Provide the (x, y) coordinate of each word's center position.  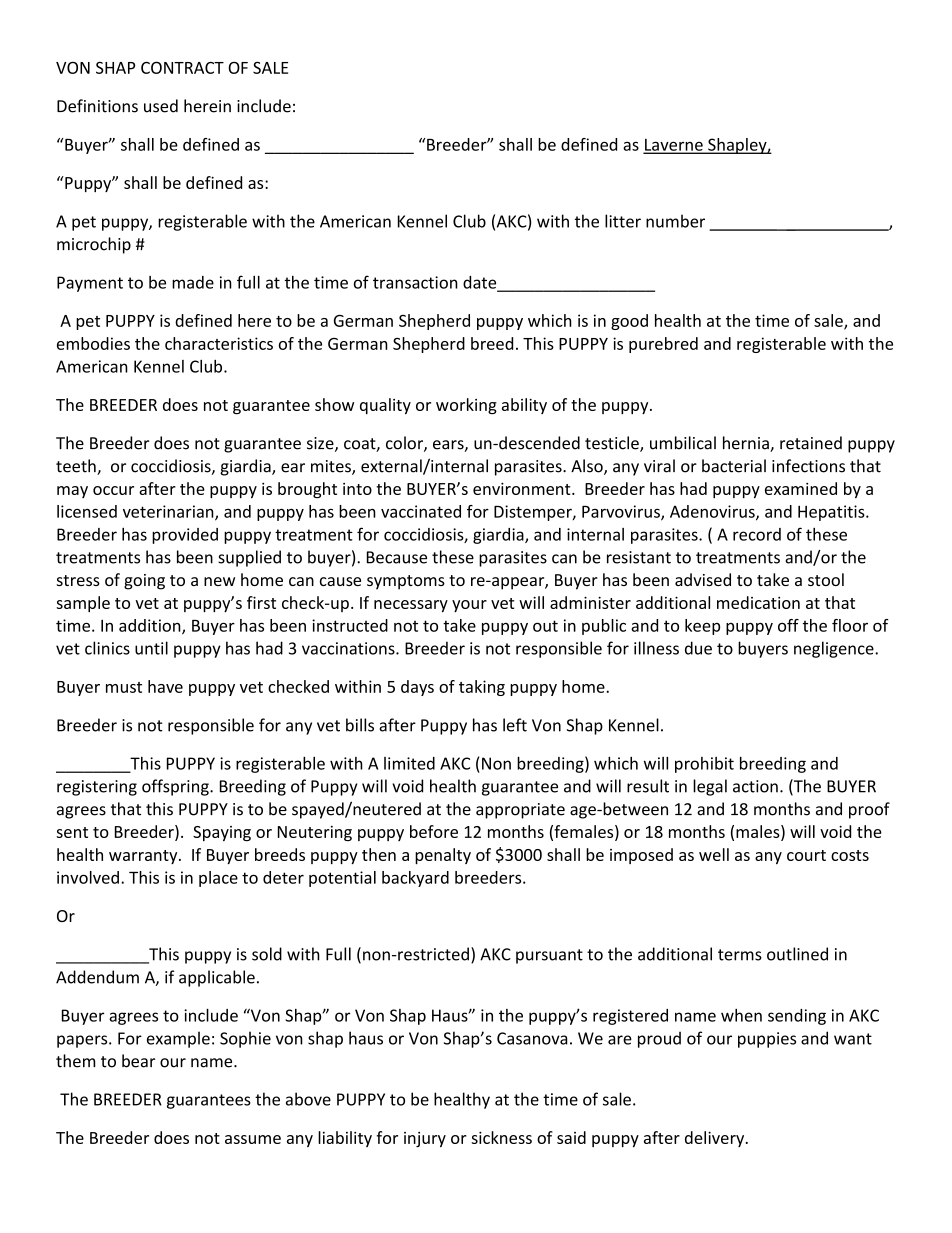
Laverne (674, 146)
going (144, 582)
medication (758, 602)
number (675, 221)
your (469, 606)
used (161, 106)
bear (138, 1061)
